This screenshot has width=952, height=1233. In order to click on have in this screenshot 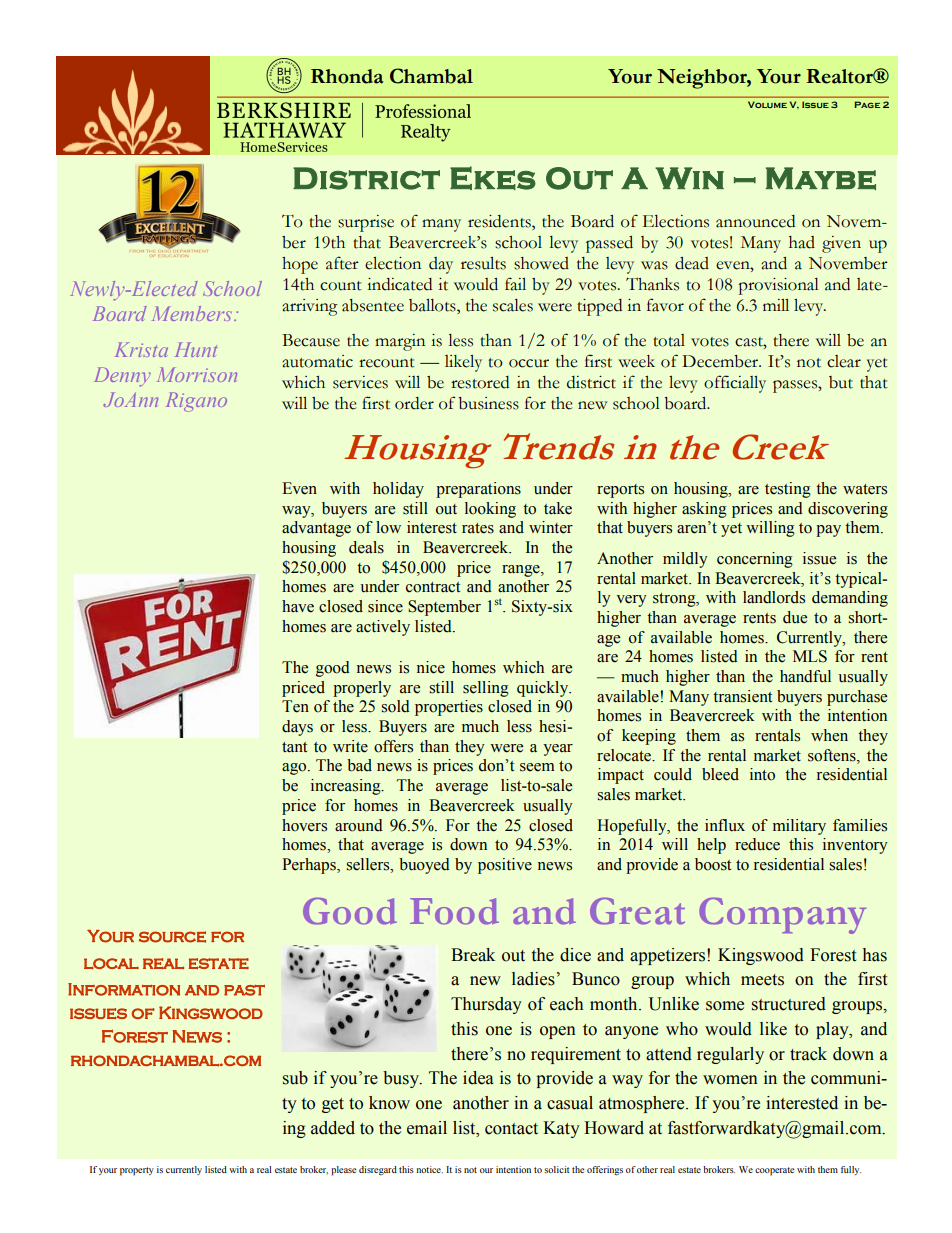, I will do `click(298, 606)`.
